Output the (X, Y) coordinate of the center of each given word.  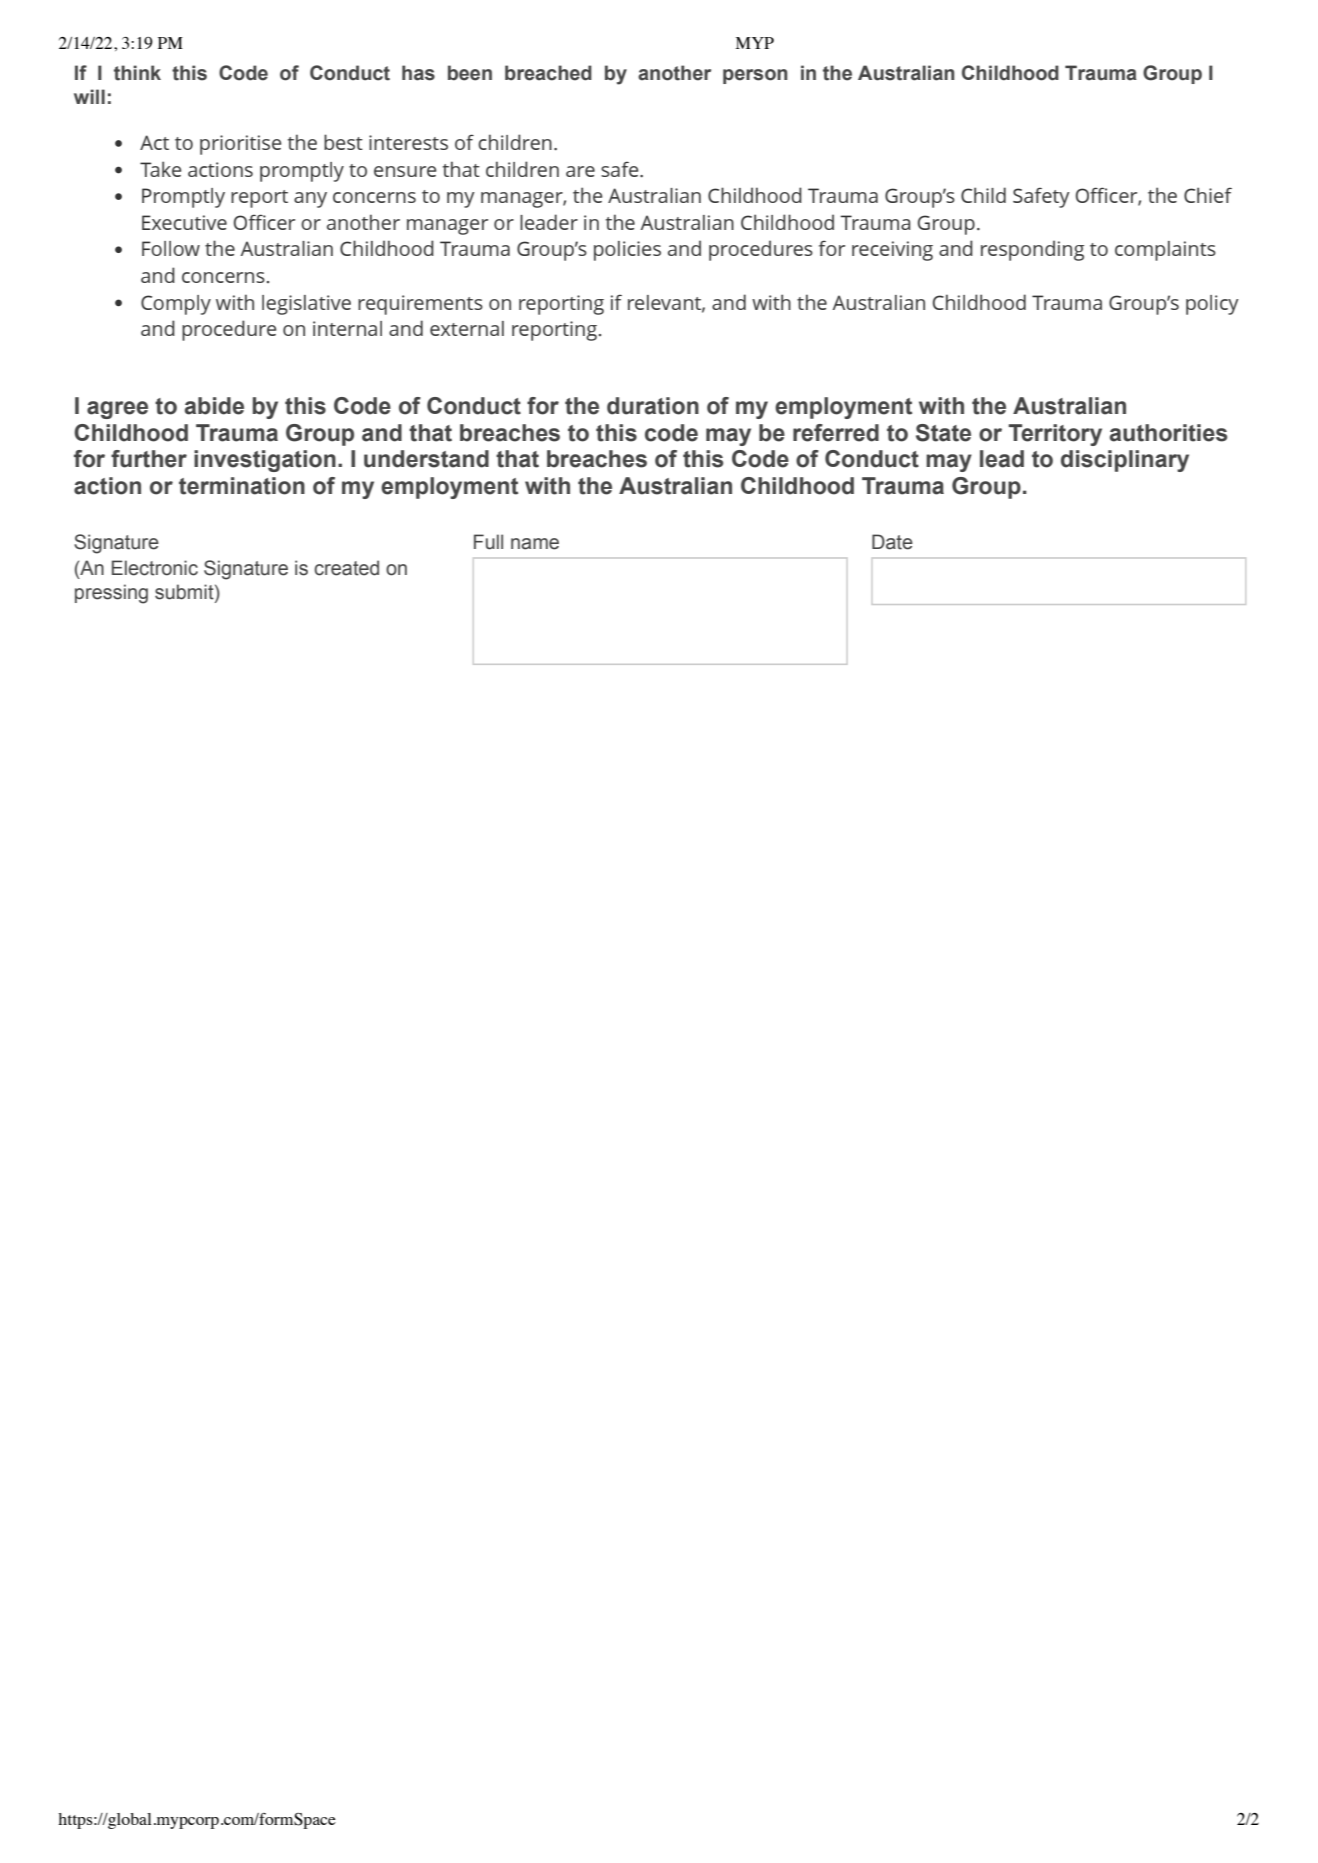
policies (627, 251)
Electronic (155, 568)
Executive (184, 222)
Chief (1208, 195)
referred (836, 433)
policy (1212, 305)
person (755, 76)
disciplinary (1125, 461)
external (467, 328)
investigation (265, 461)
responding (1032, 250)
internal (347, 328)
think (137, 73)
